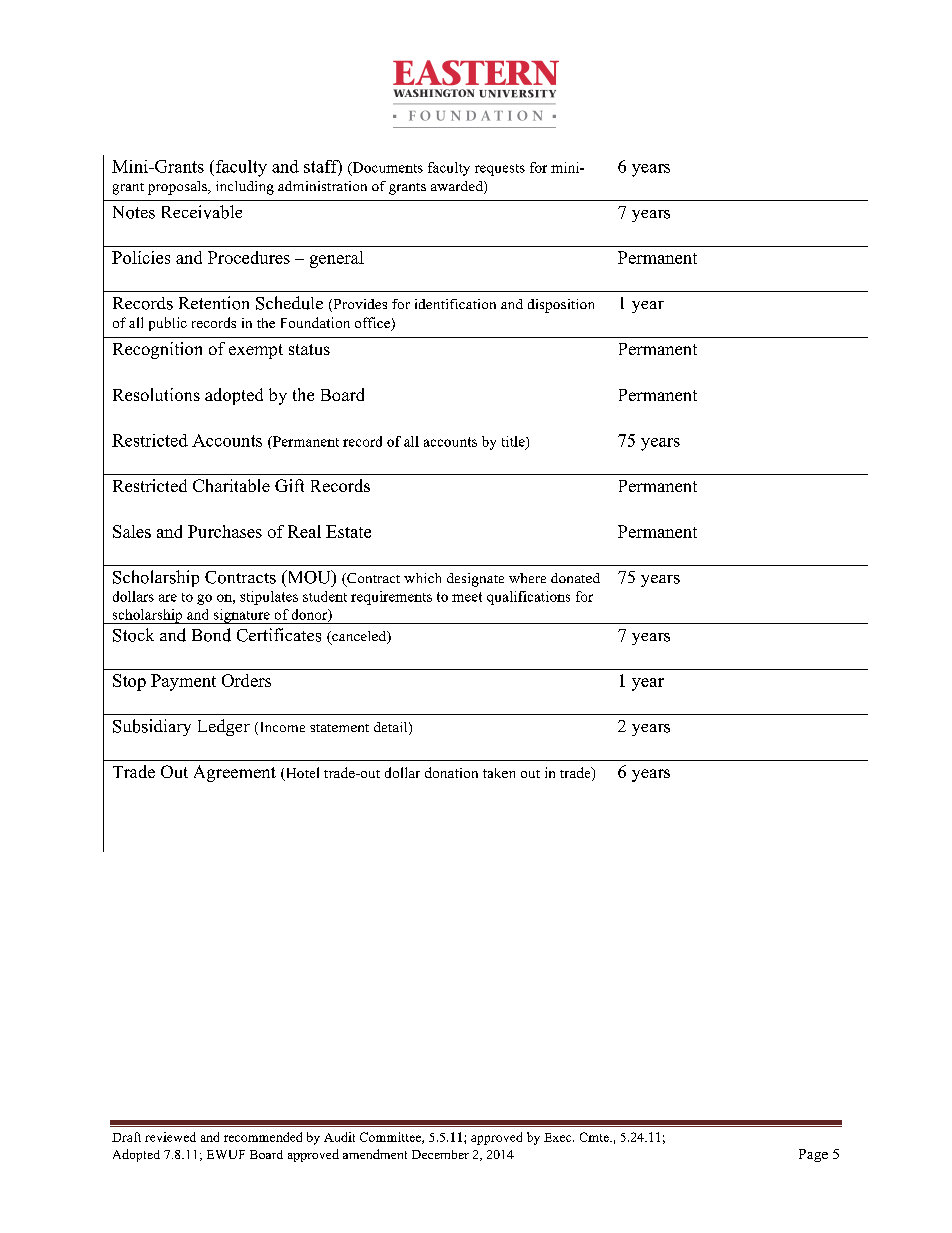  What do you see at coordinates (458, 187) in the screenshot?
I see `awarded` at bounding box center [458, 187].
